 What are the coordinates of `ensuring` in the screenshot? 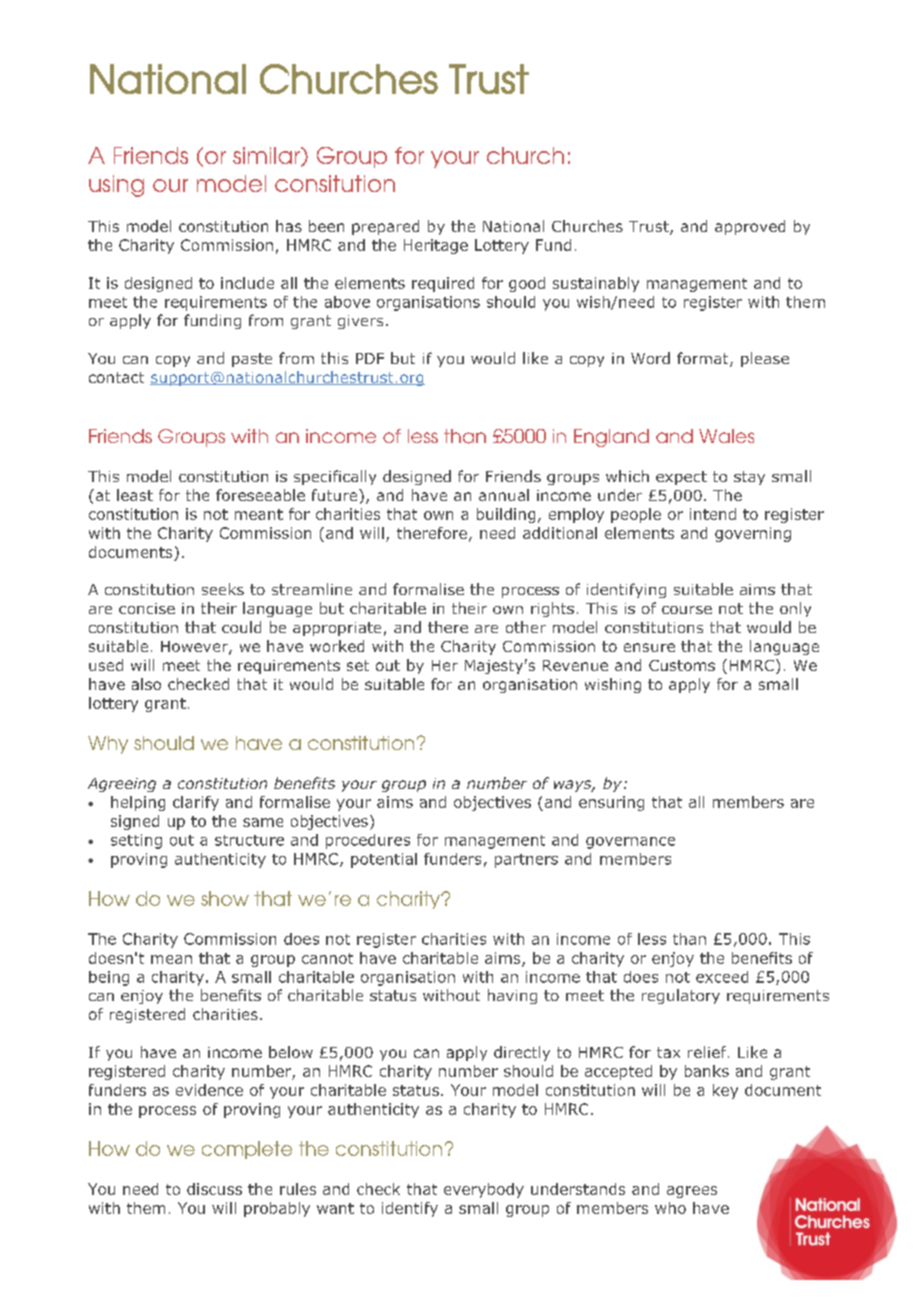 It's located at (611, 803).
